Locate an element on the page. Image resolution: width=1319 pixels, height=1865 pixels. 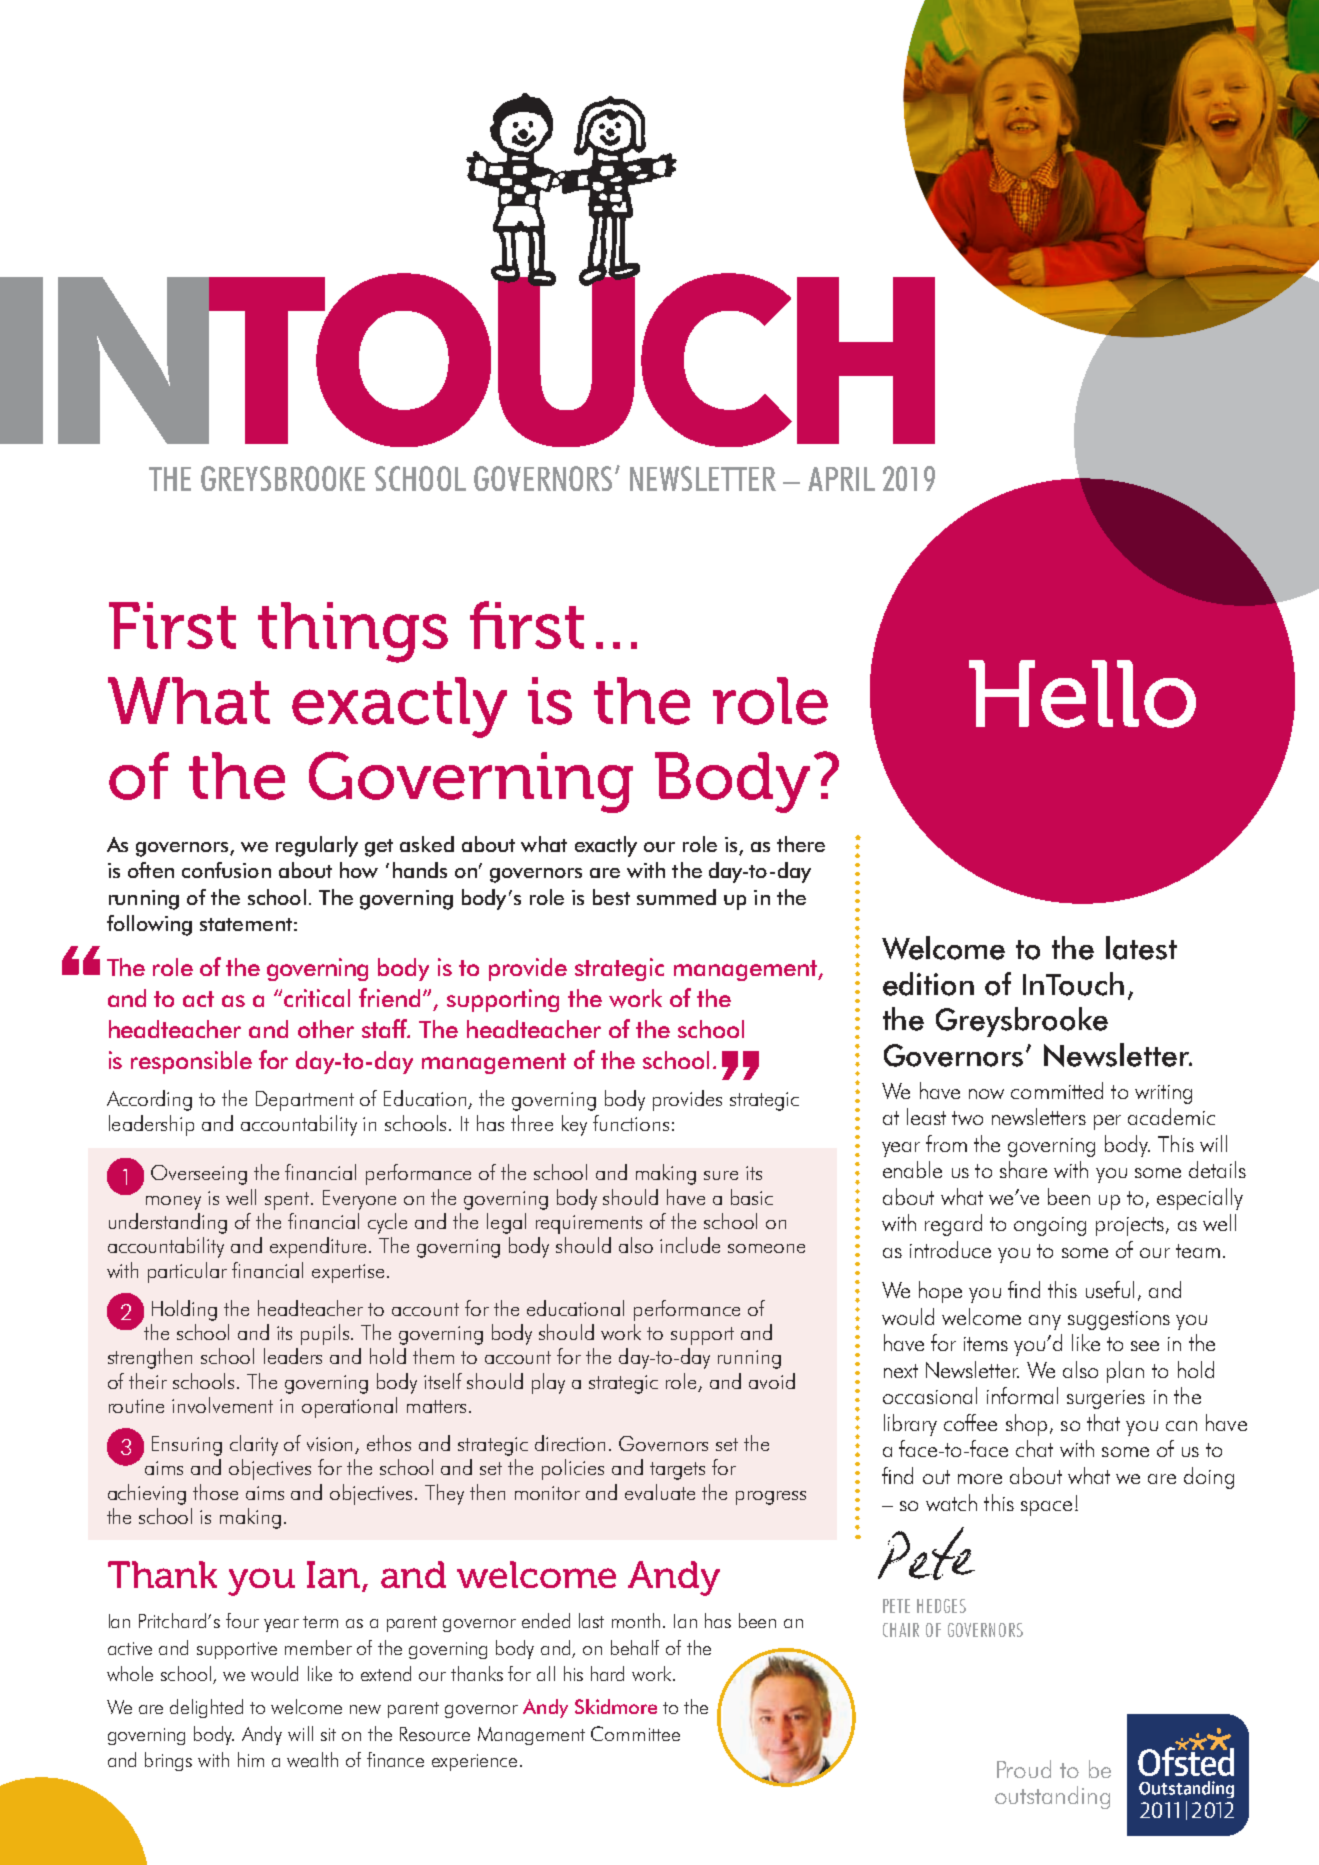
clarity is located at coordinates (254, 1445).
